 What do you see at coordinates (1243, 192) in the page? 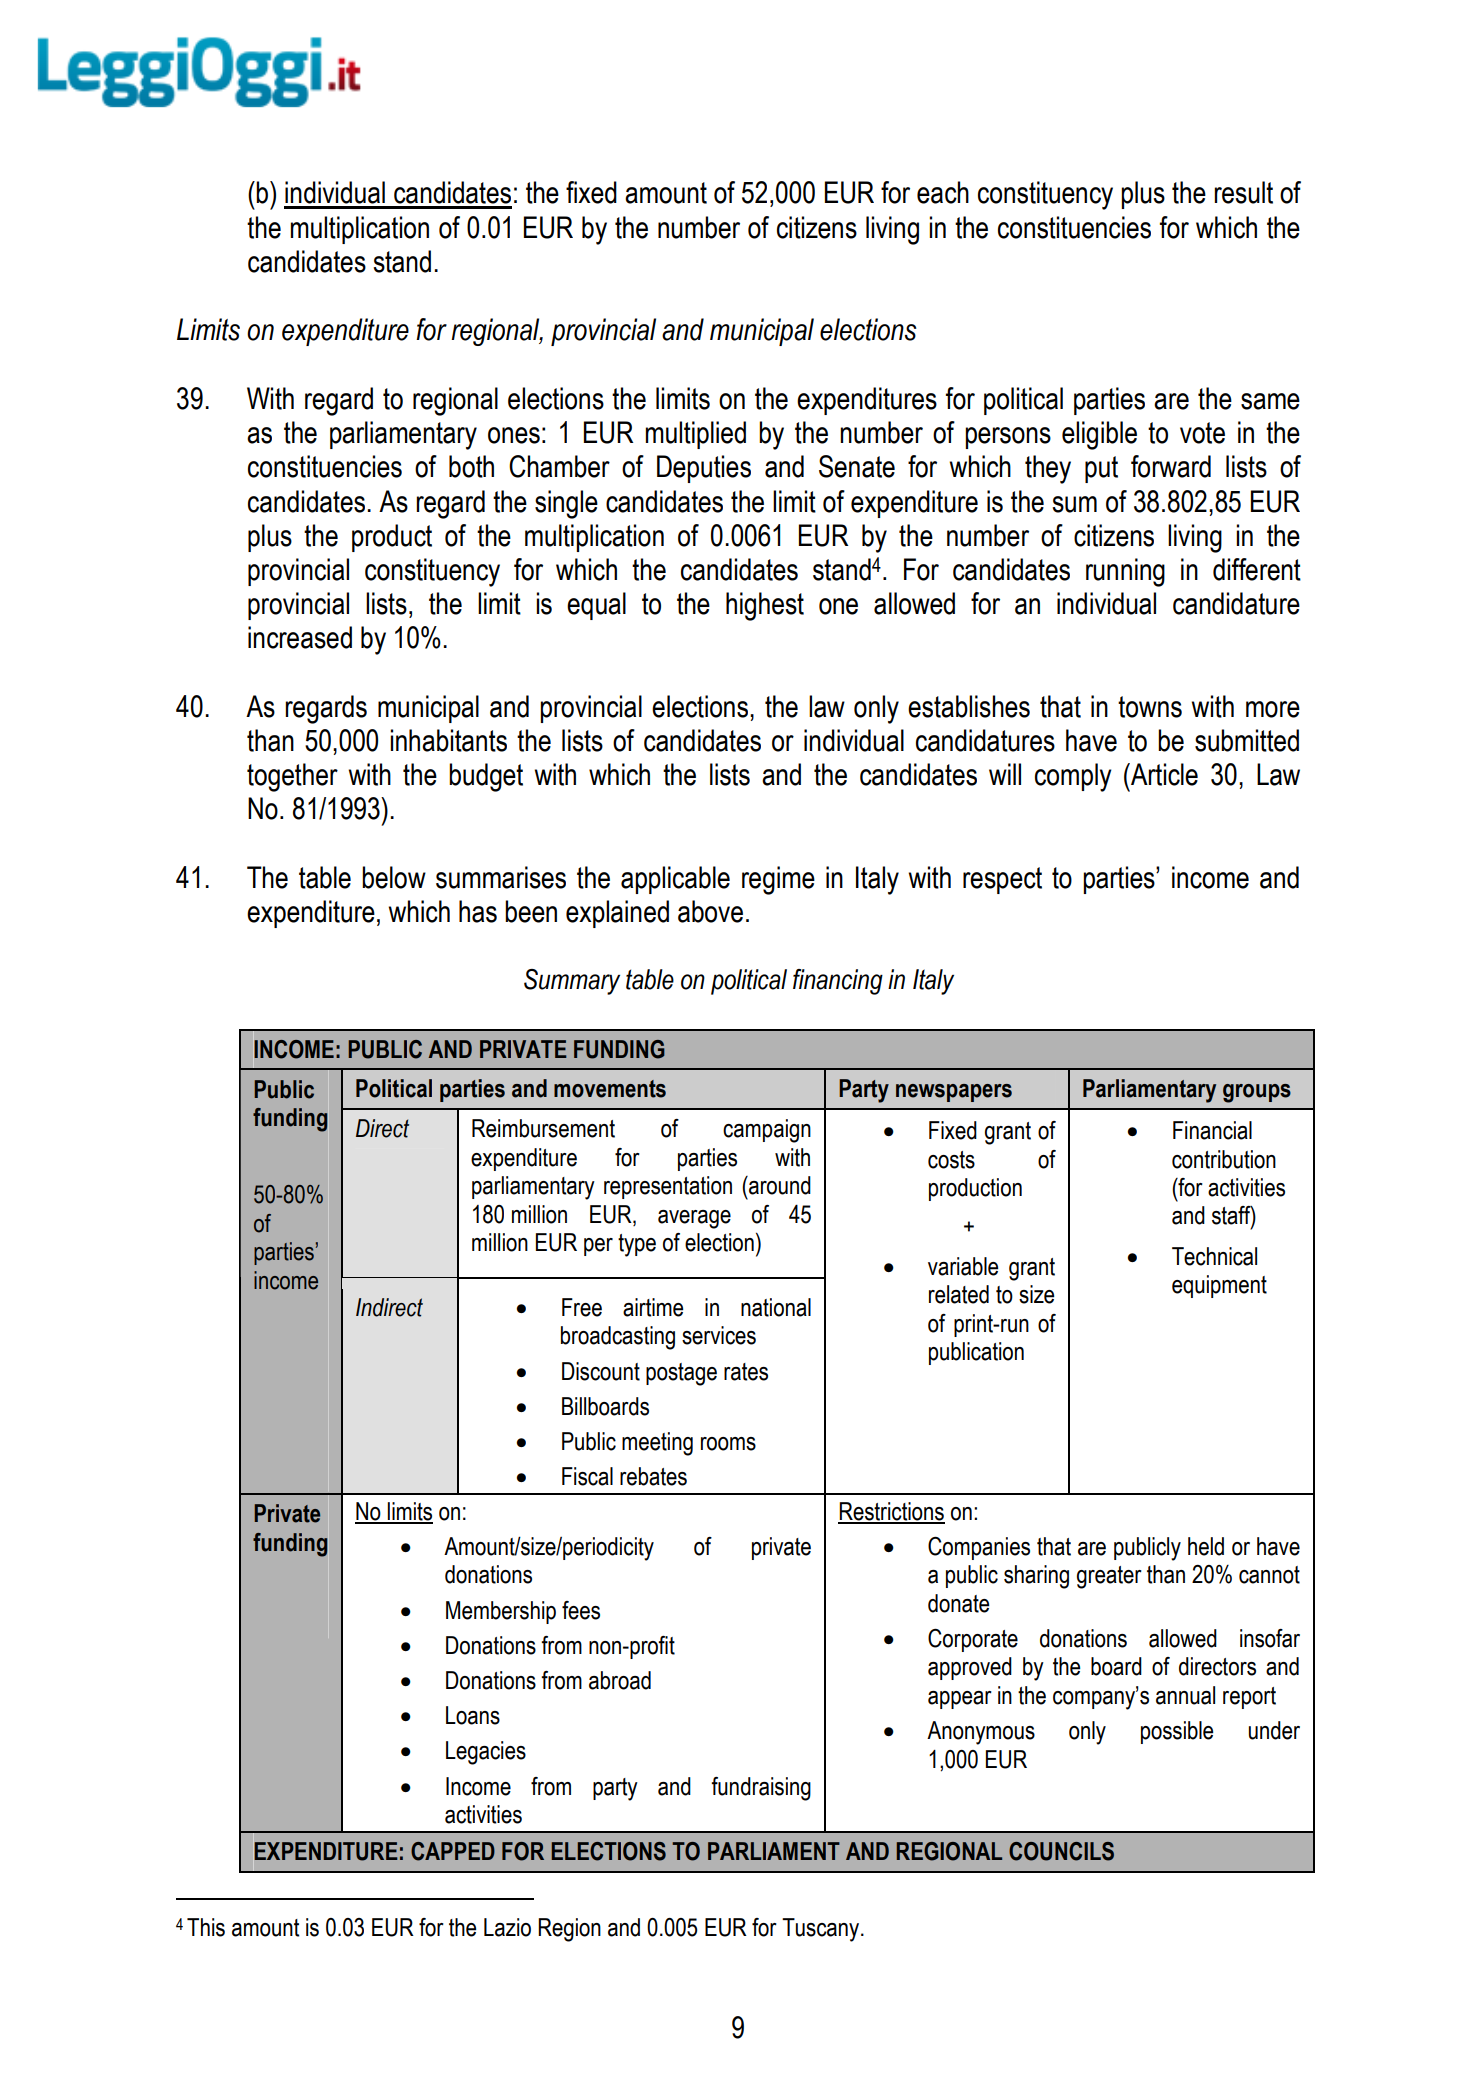
I see `result` at bounding box center [1243, 192].
